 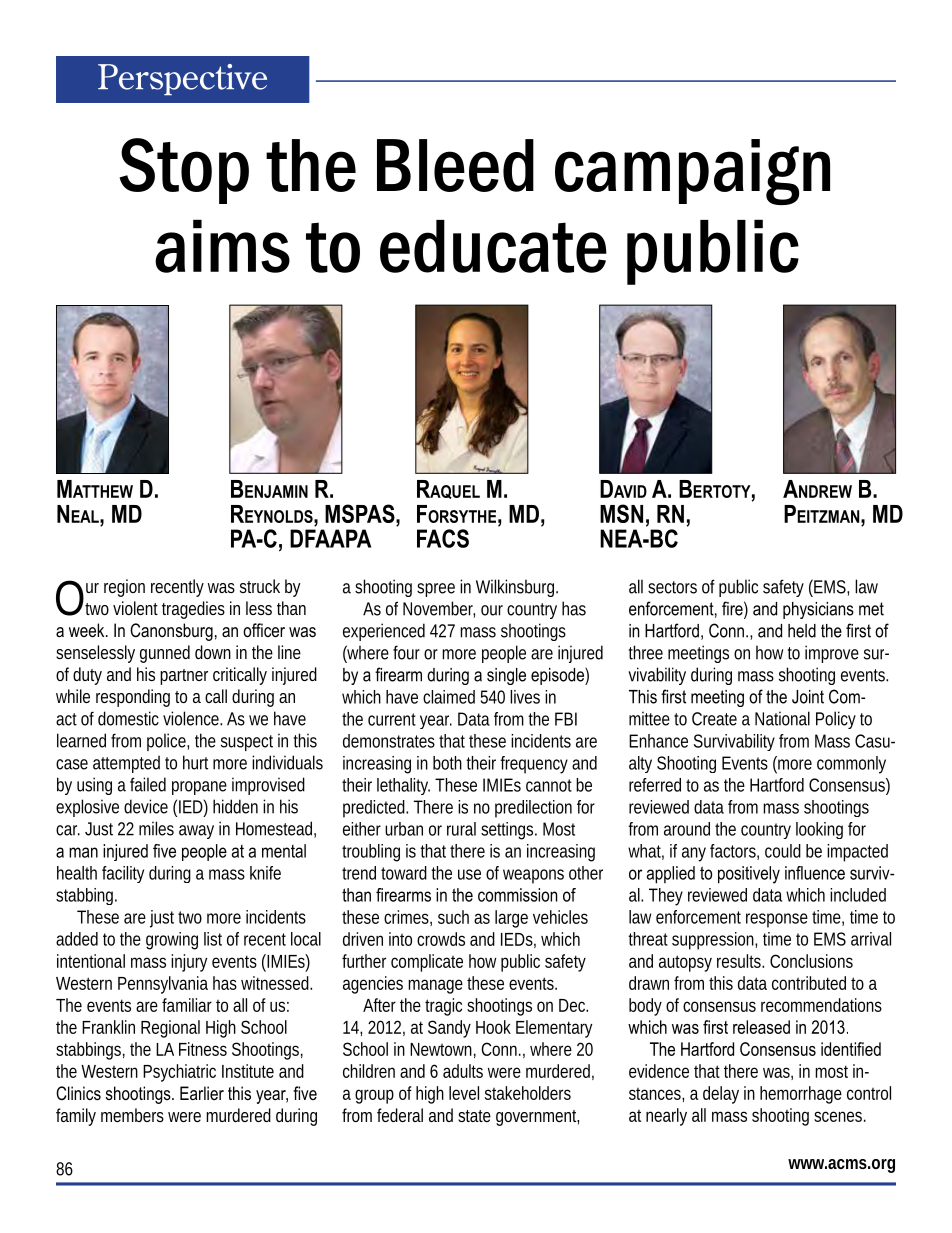 I want to click on struck, so click(x=260, y=586).
